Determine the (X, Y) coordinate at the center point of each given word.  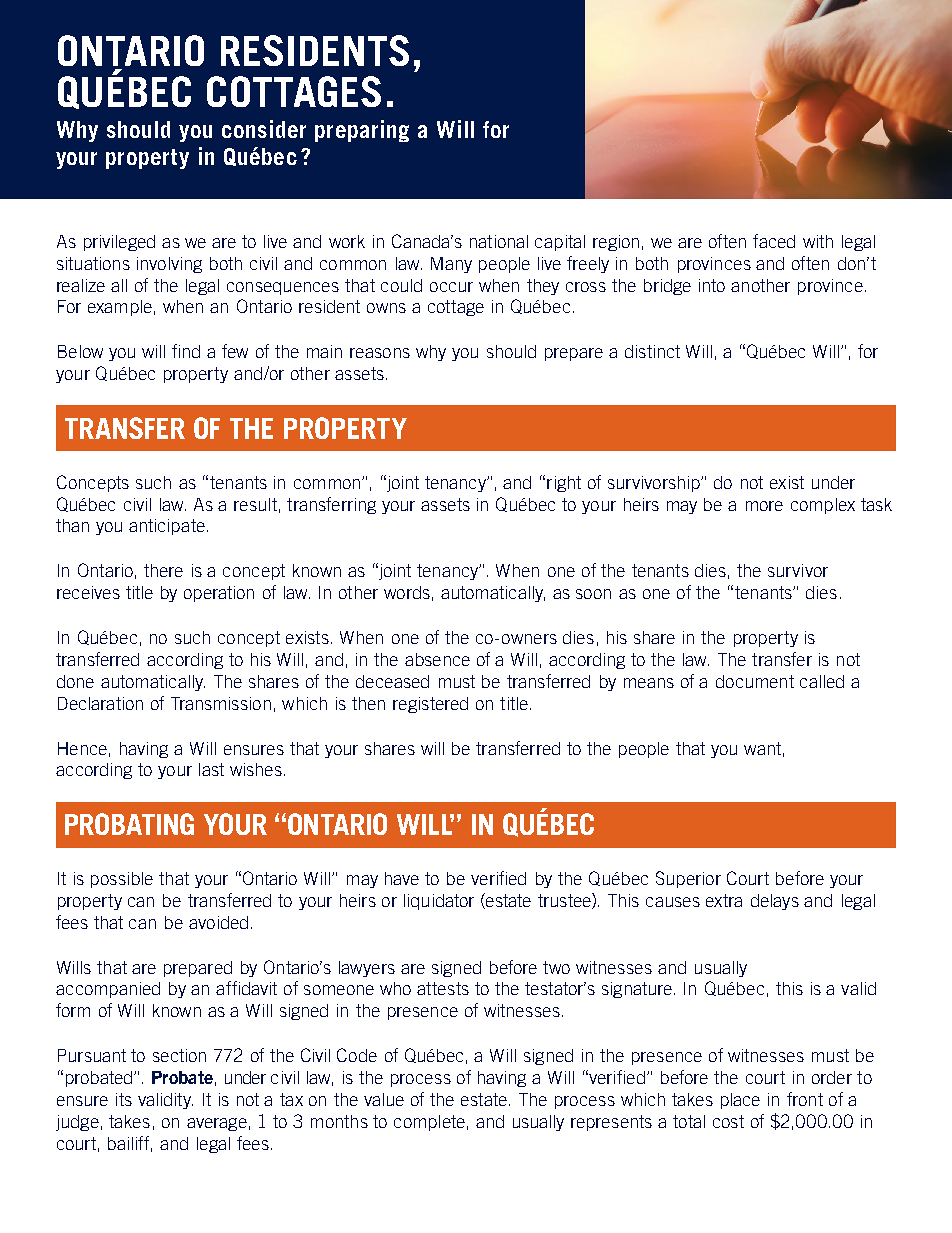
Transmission (221, 703)
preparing (362, 131)
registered (430, 705)
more (764, 506)
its (124, 1099)
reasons (380, 353)
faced (774, 241)
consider (264, 129)
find (186, 351)
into (712, 285)
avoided (218, 922)
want (762, 748)
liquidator (439, 902)
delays (775, 902)
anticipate (167, 527)
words (407, 592)
